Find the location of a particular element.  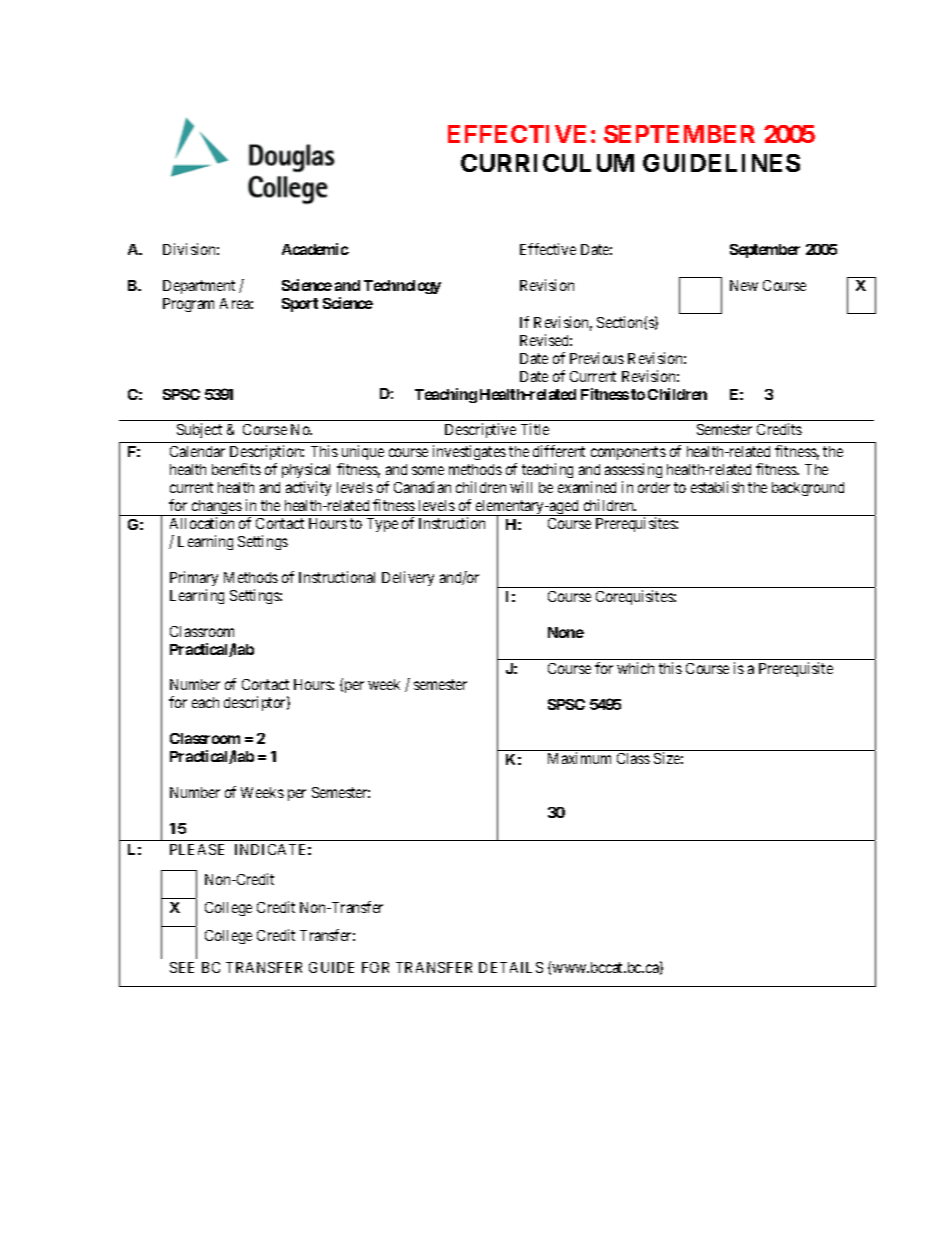

None is located at coordinates (566, 632).
